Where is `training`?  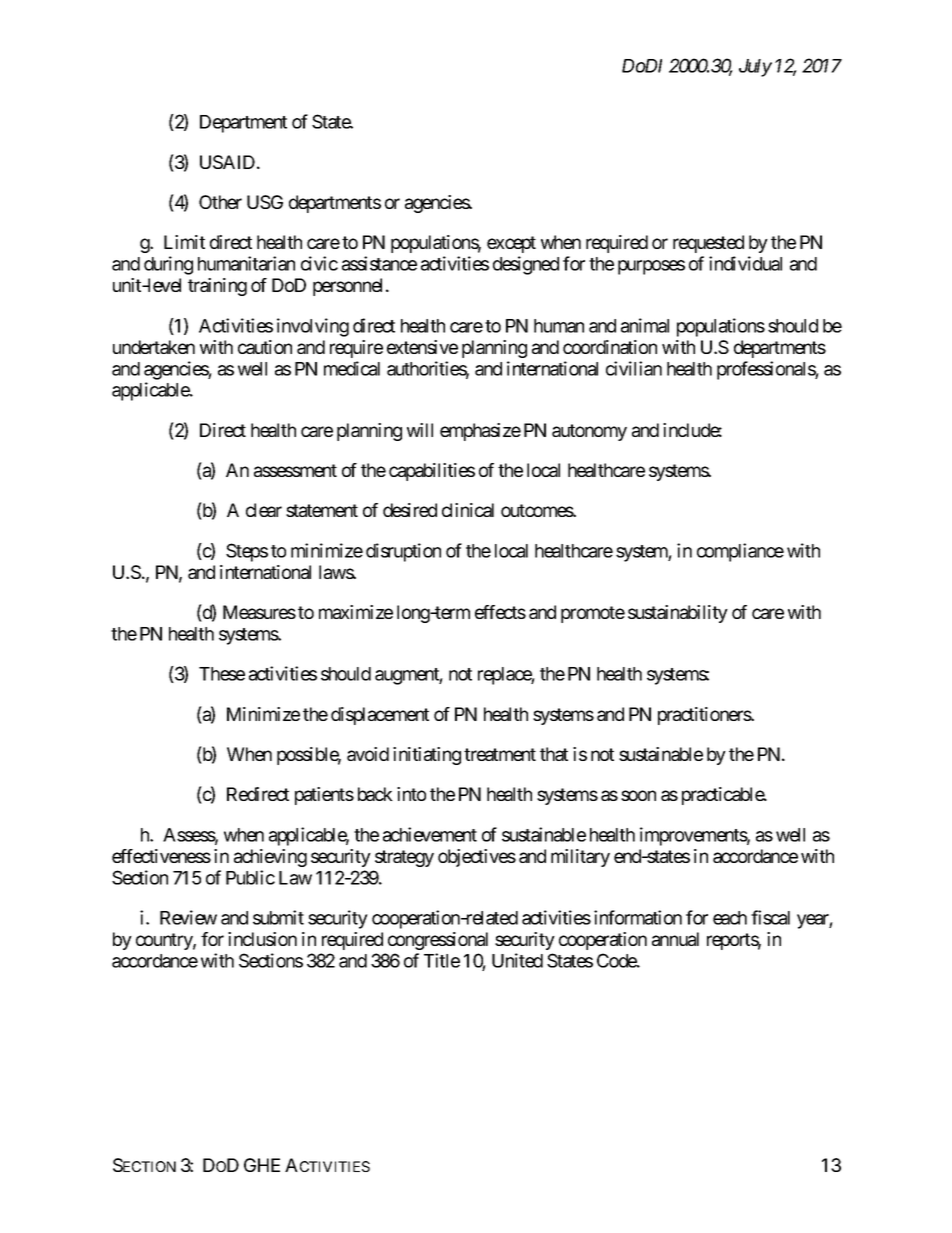
training is located at coordinates (217, 287).
